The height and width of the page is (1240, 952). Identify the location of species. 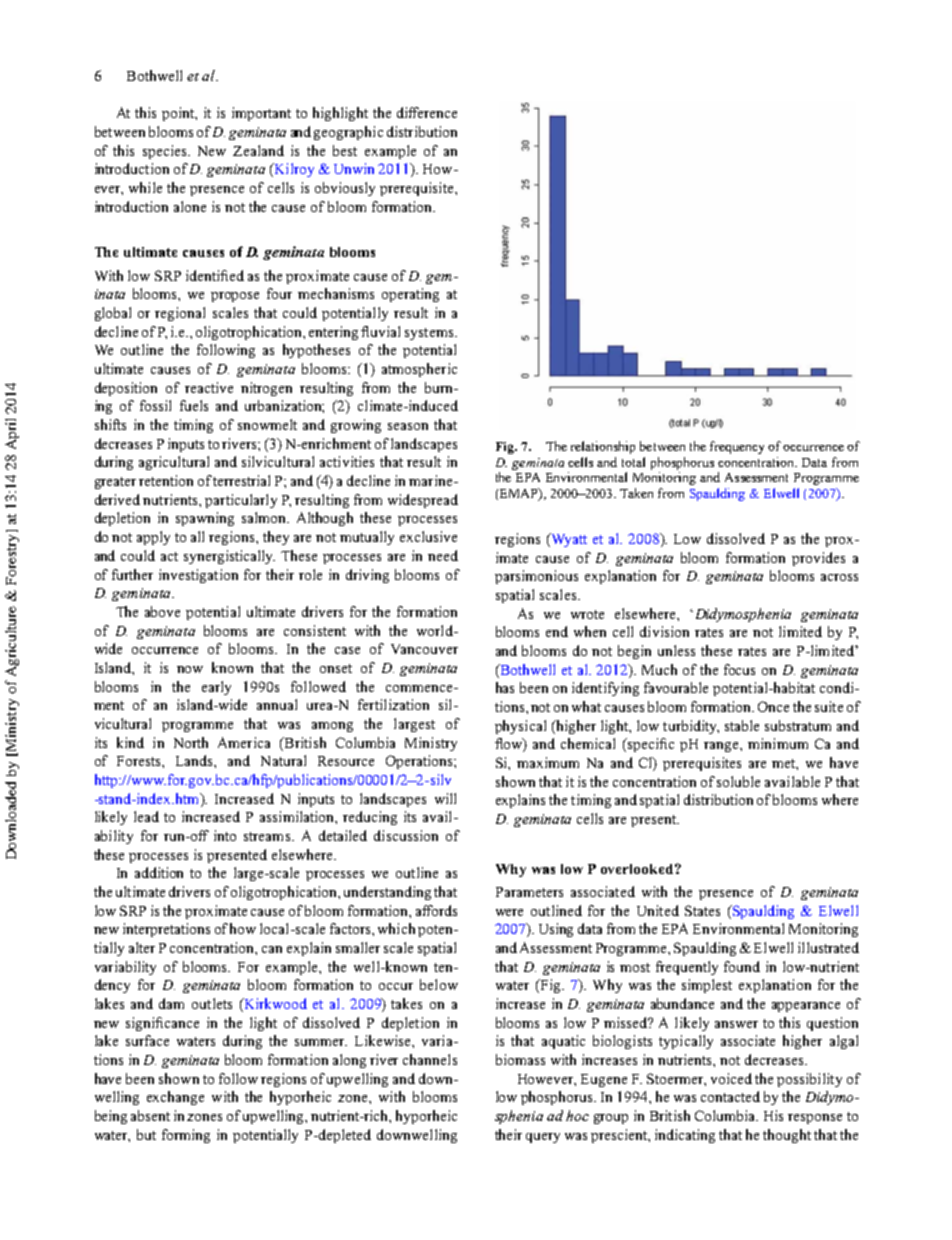
(166, 152).
